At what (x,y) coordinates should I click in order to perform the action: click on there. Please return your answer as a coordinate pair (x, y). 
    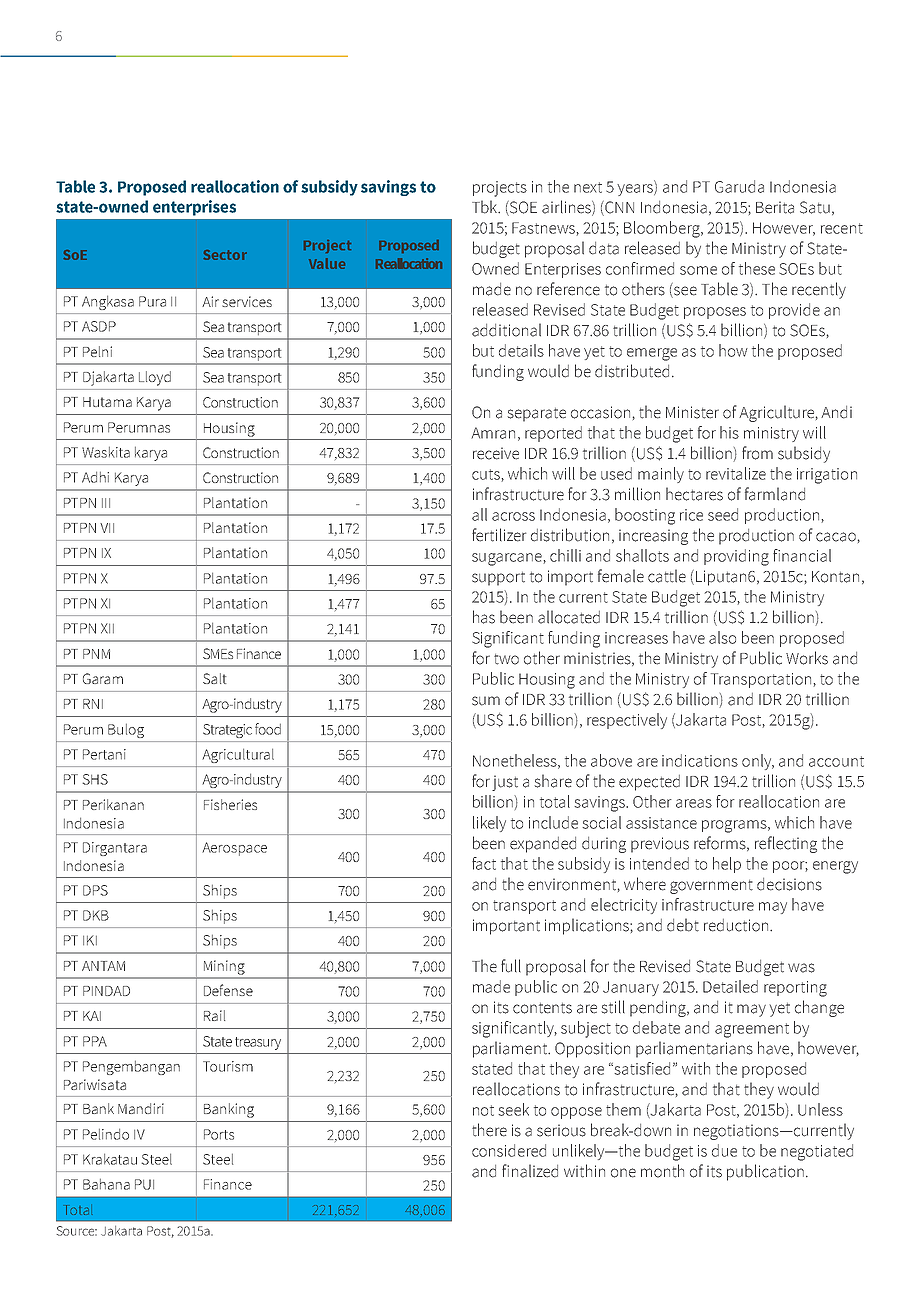
    Looking at the image, I should click on (489, 1130).
